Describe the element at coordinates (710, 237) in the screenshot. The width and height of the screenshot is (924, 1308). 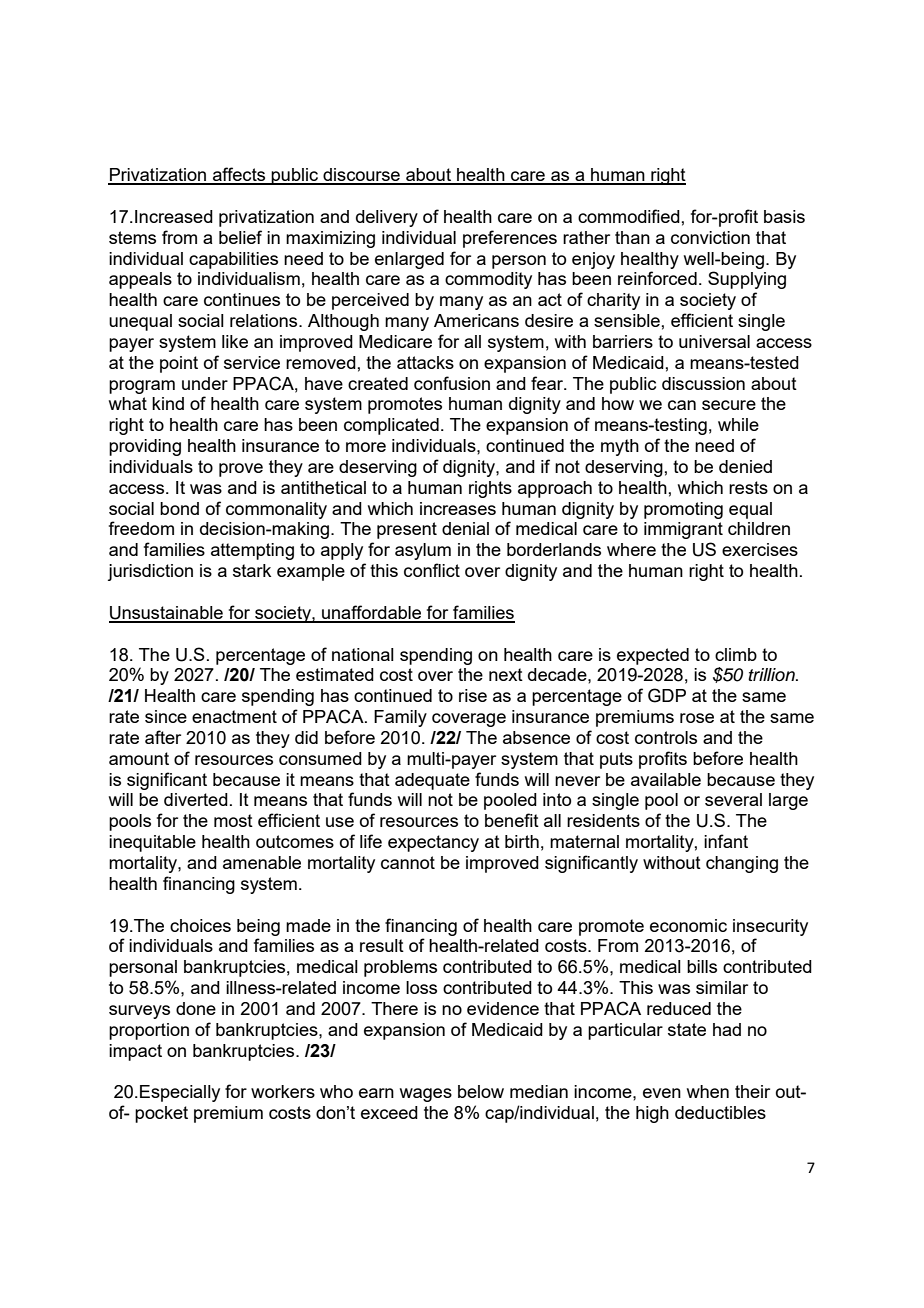
I see `conviction` at that location.
